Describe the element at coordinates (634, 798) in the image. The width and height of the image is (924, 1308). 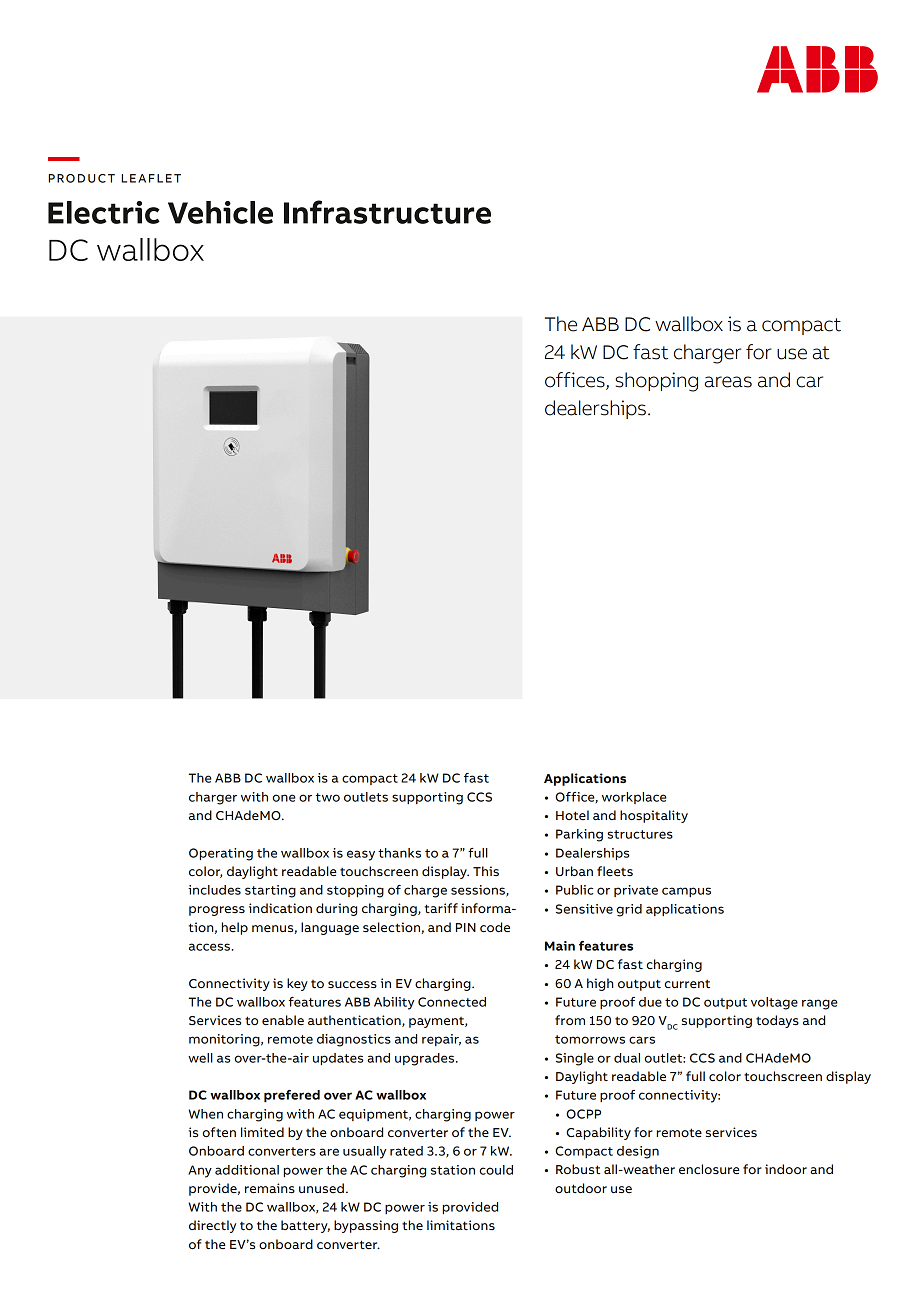
I see `workplace` at that location.
